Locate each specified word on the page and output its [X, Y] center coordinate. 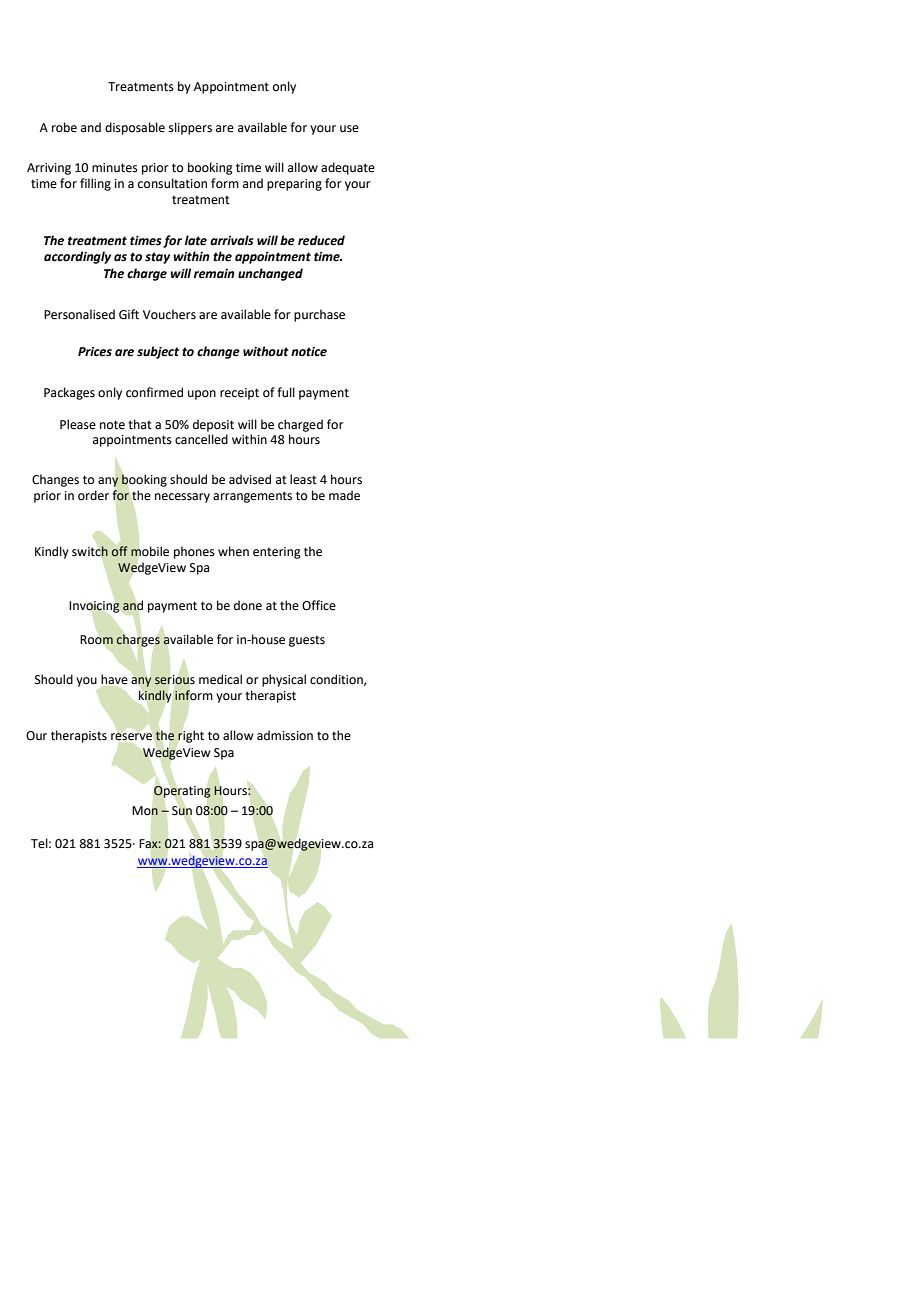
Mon [145, 811]
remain [214, 274]
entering [277, 553]
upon [202, 395]
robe [64, 127]
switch [90, 551]
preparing [294, 185]
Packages [69, 393]
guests [307, 641]
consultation [172, 183]
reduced [321, 240]
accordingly [77, 257]
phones [194, 552]
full [286, 392]
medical [220, 679]
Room [96, 640]
